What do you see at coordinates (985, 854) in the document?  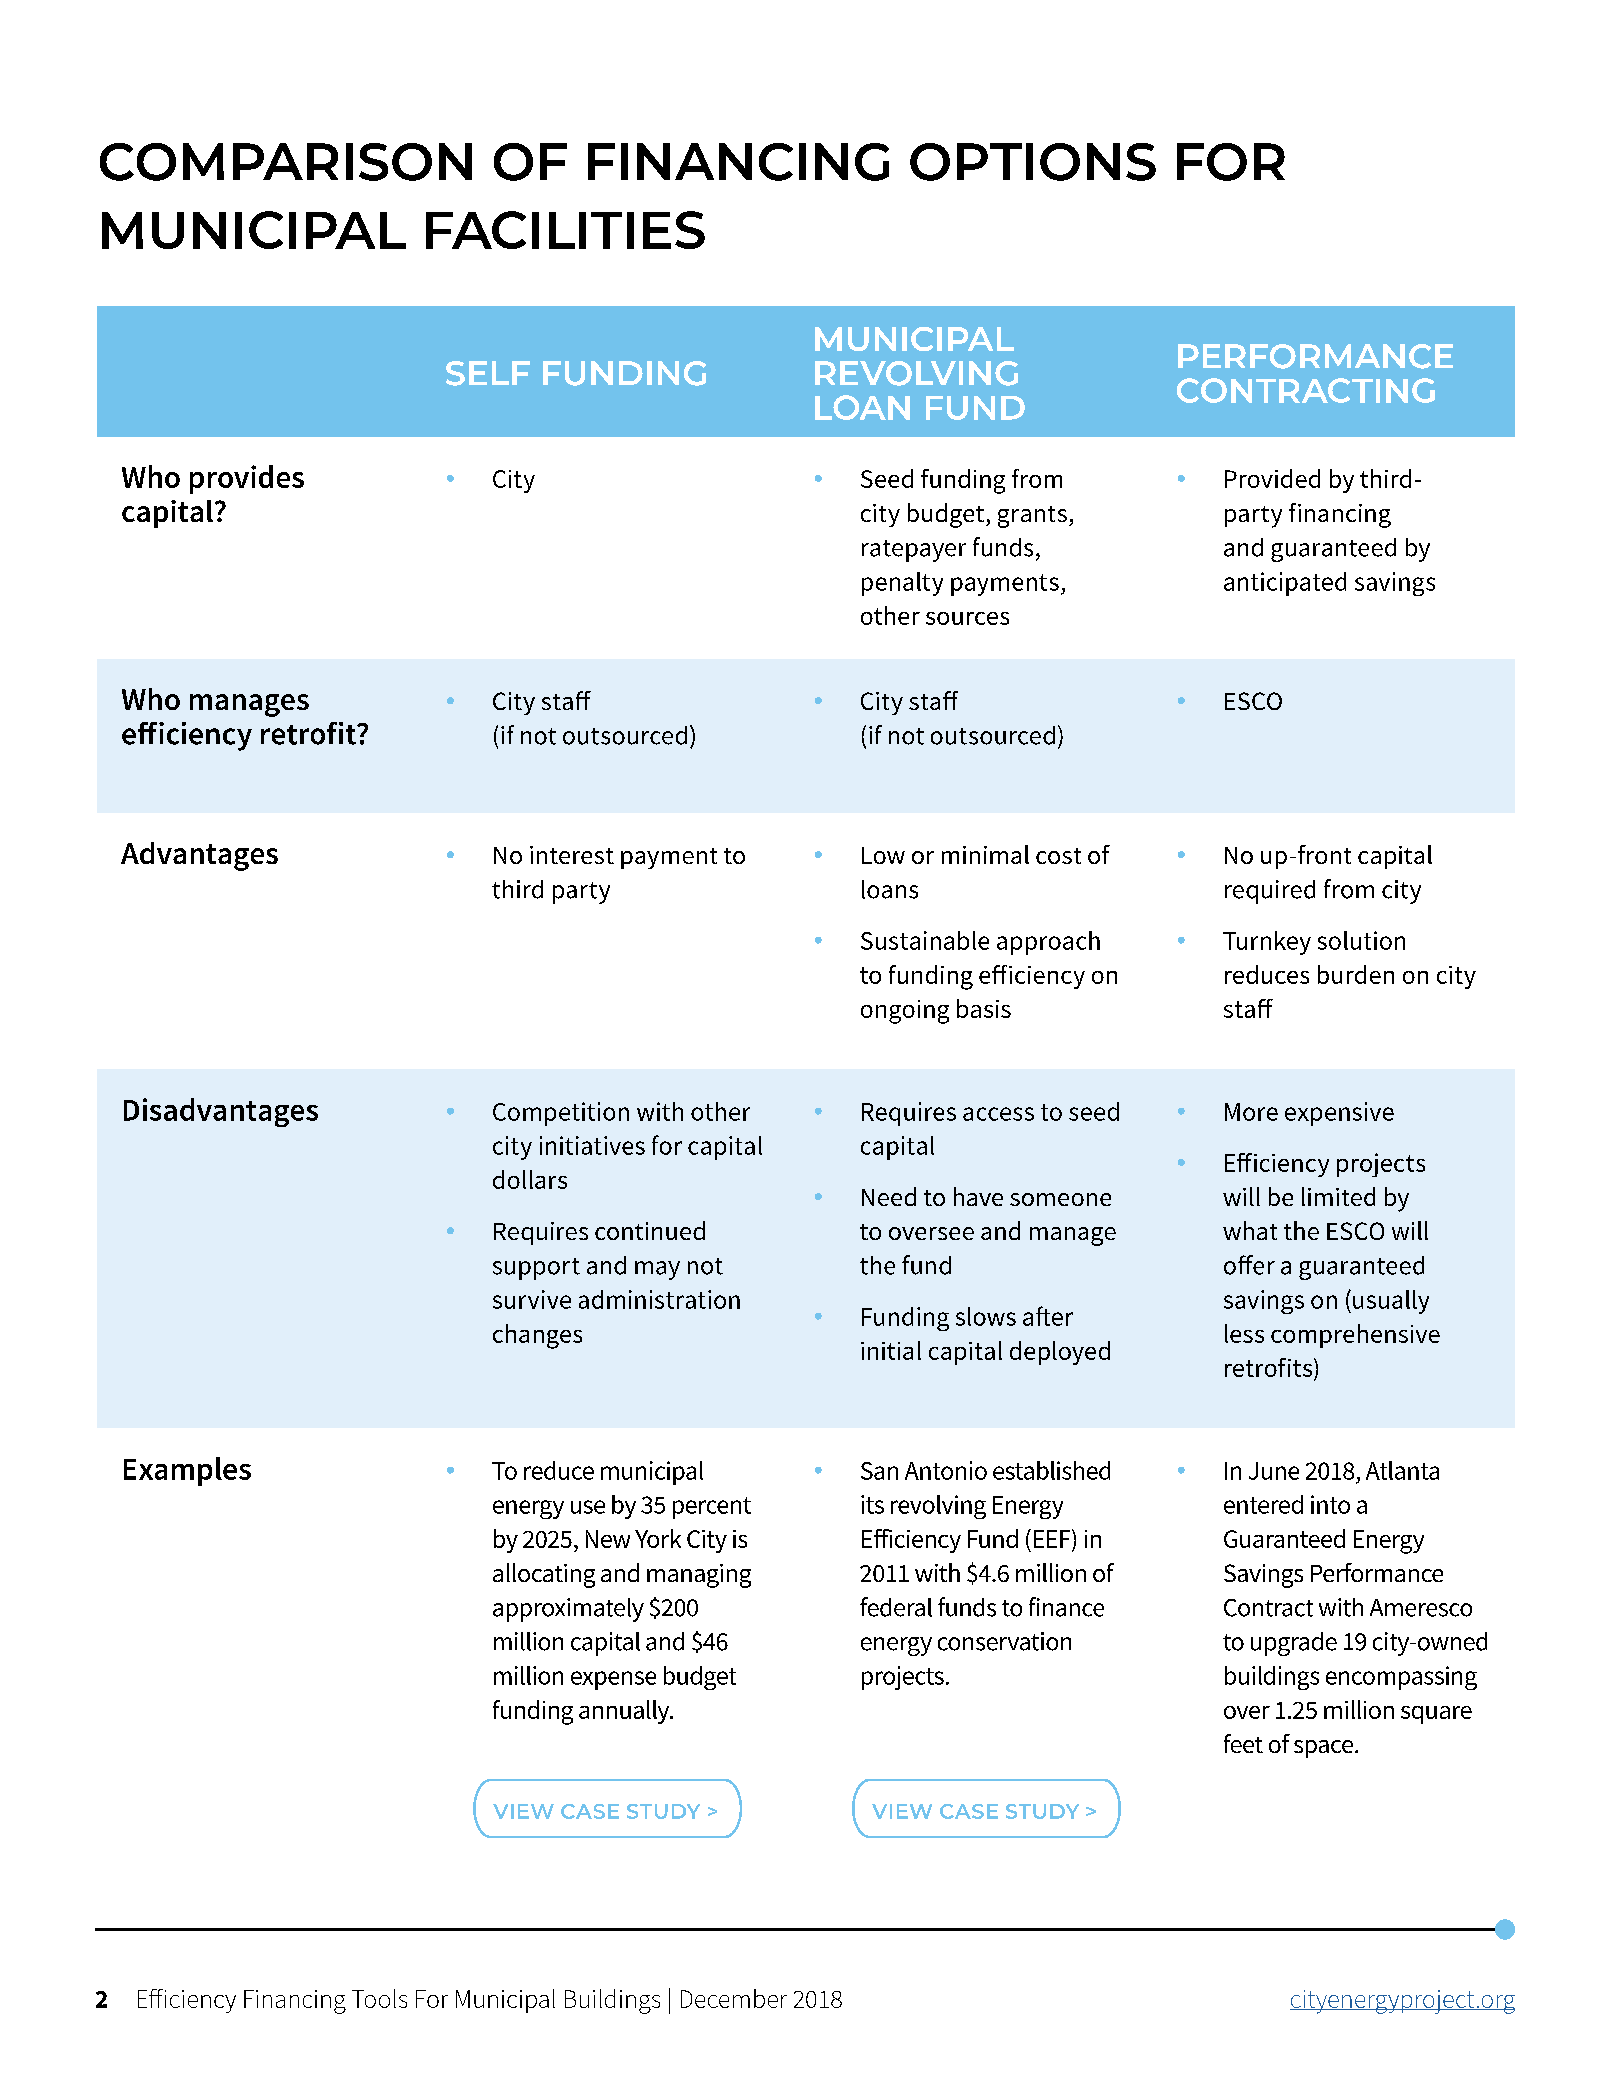 I see `minimal` at bounding box center [985, 854].
